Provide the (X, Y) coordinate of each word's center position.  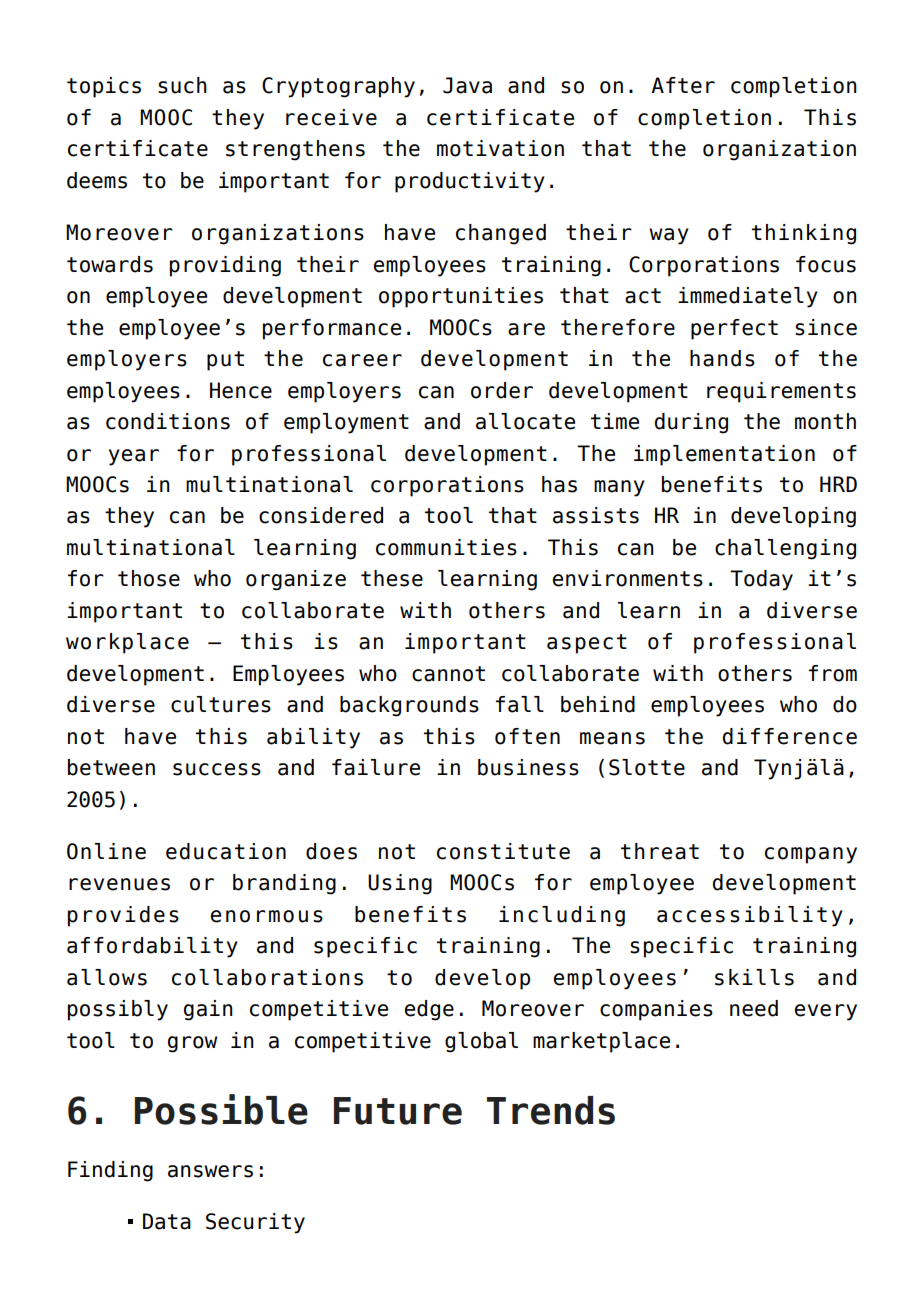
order (502, 390)
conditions (168, 421)
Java (467, 85)
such (182, 85)
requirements (781, 392)
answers (210, 1171)
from (833, 673)
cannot (448, 674)
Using (400, 884)
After (683, 85)
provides (123, 916)
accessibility (750, 916)
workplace (127, 643)
